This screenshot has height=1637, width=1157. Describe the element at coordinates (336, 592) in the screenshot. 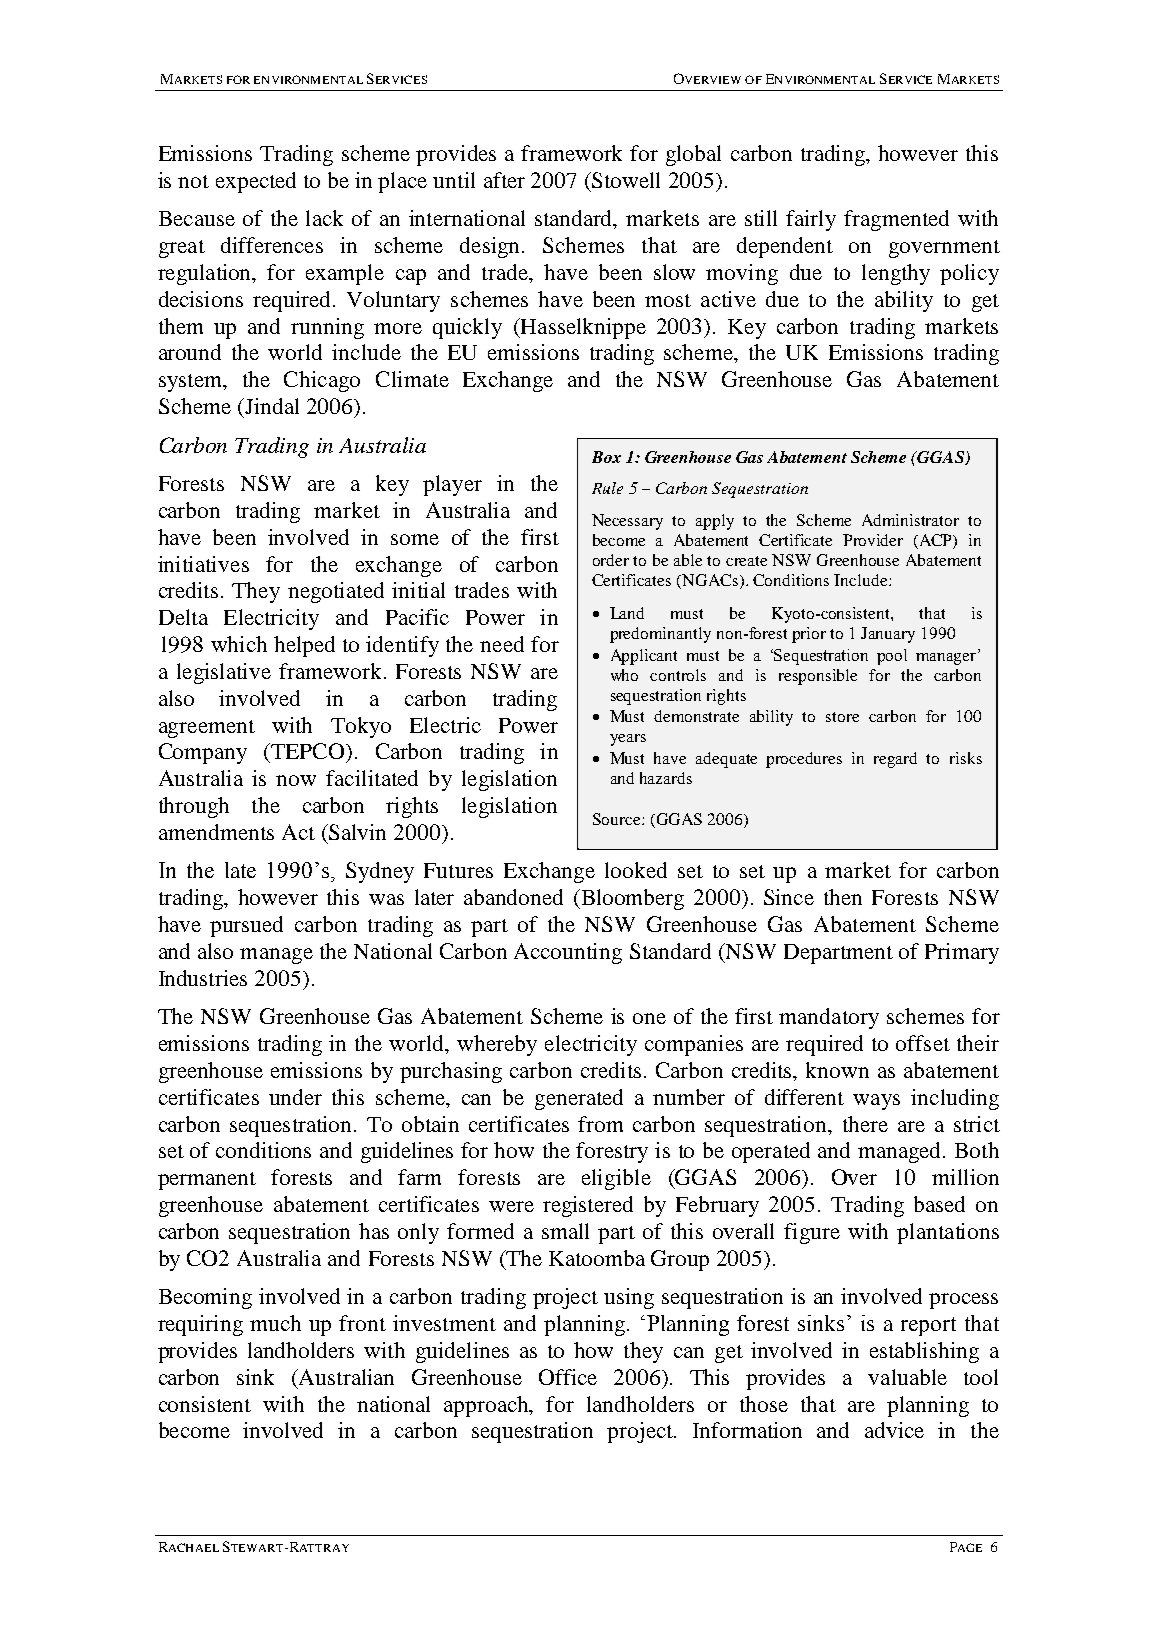

I see `negotiated` at that location.
